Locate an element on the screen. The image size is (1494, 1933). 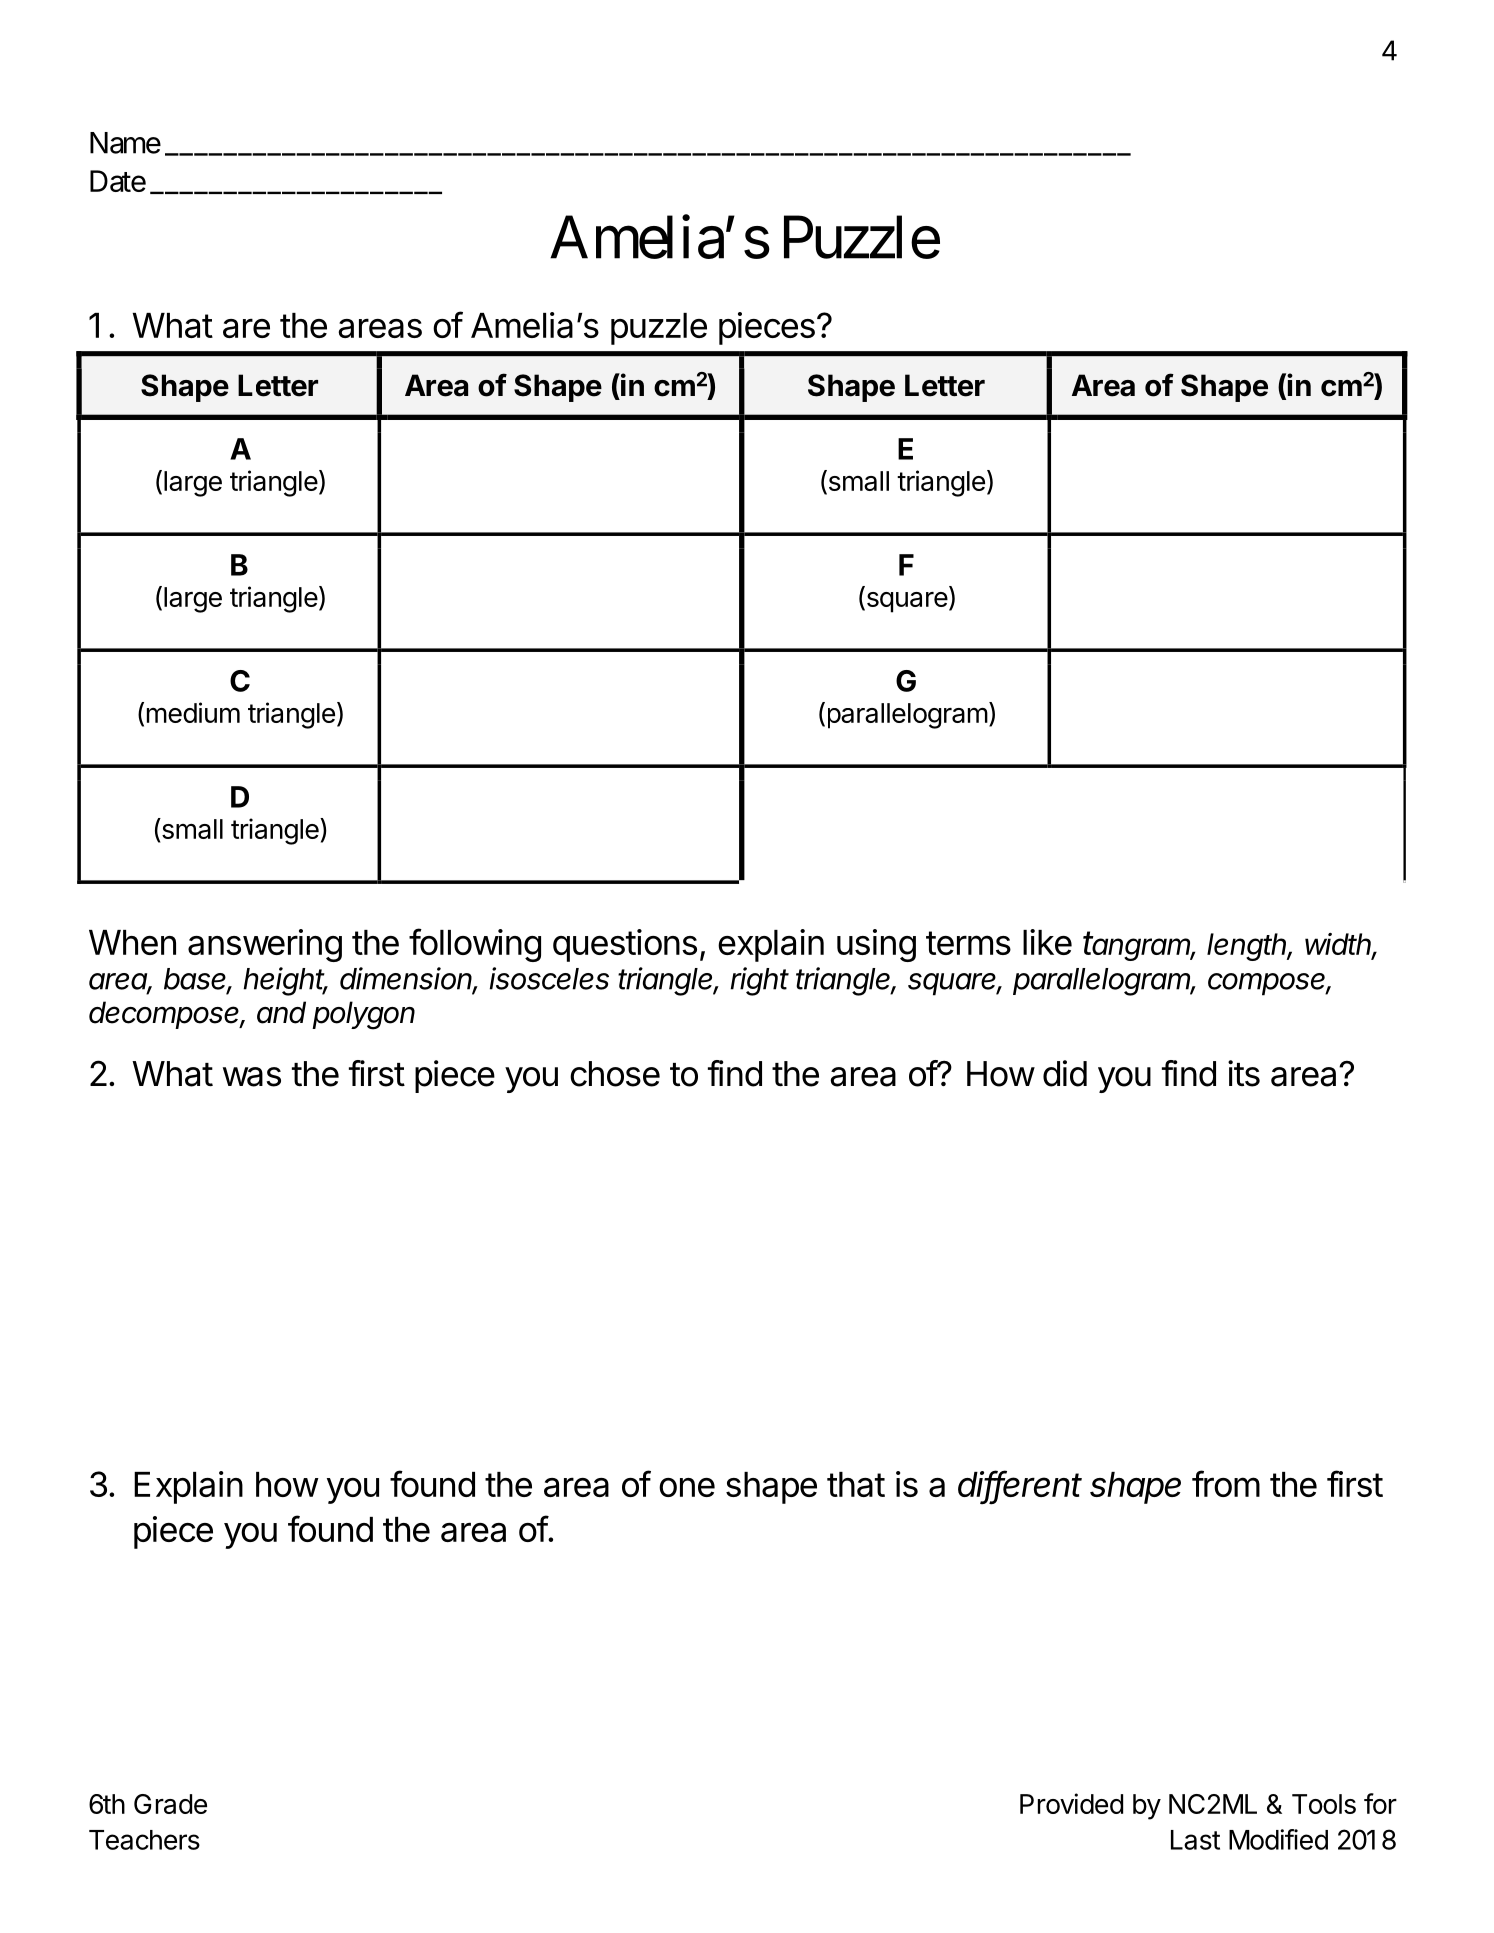
medium is located at coordinates (193, 712).
